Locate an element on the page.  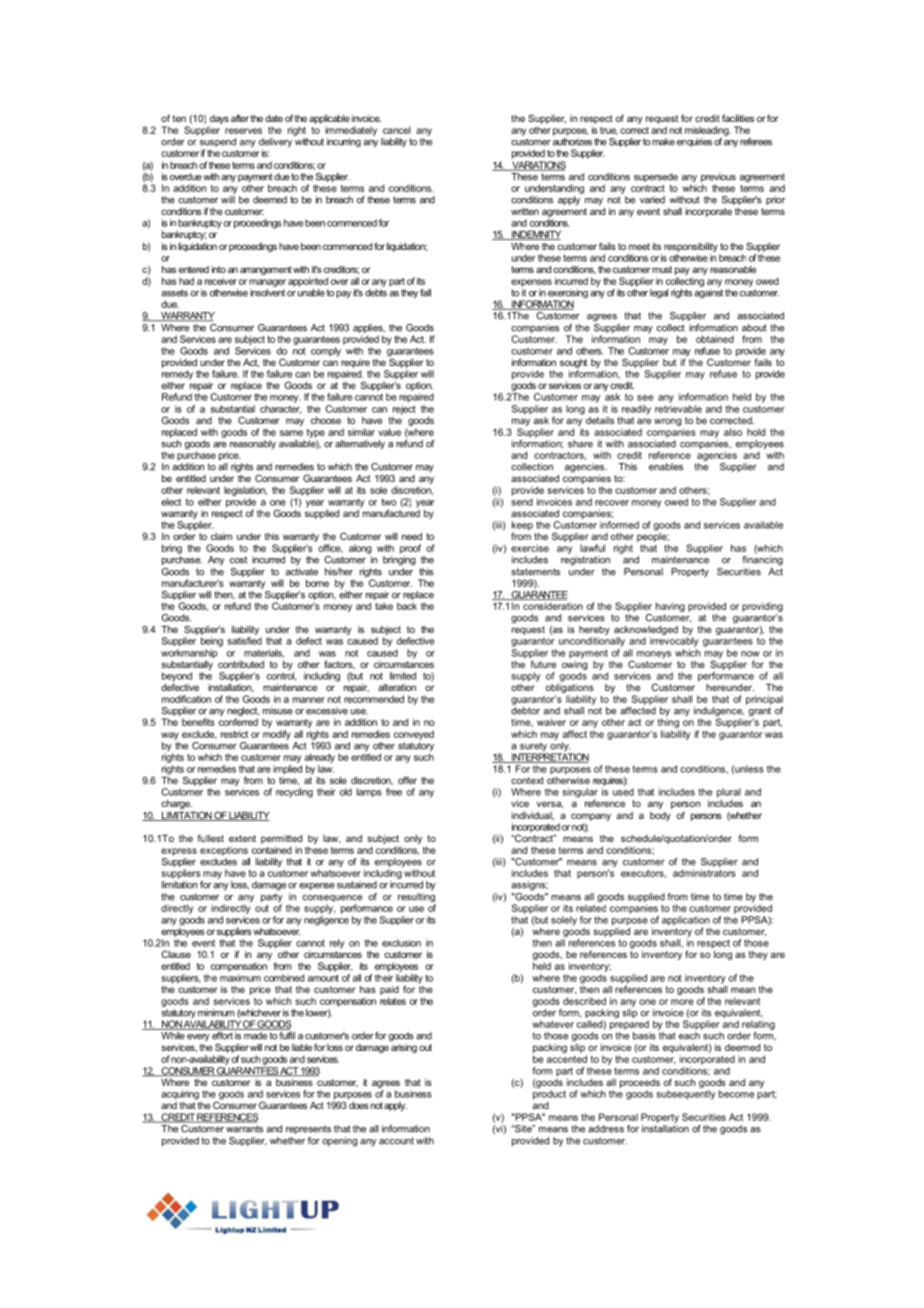
acquiring is located at coordinates (180, 1095).
